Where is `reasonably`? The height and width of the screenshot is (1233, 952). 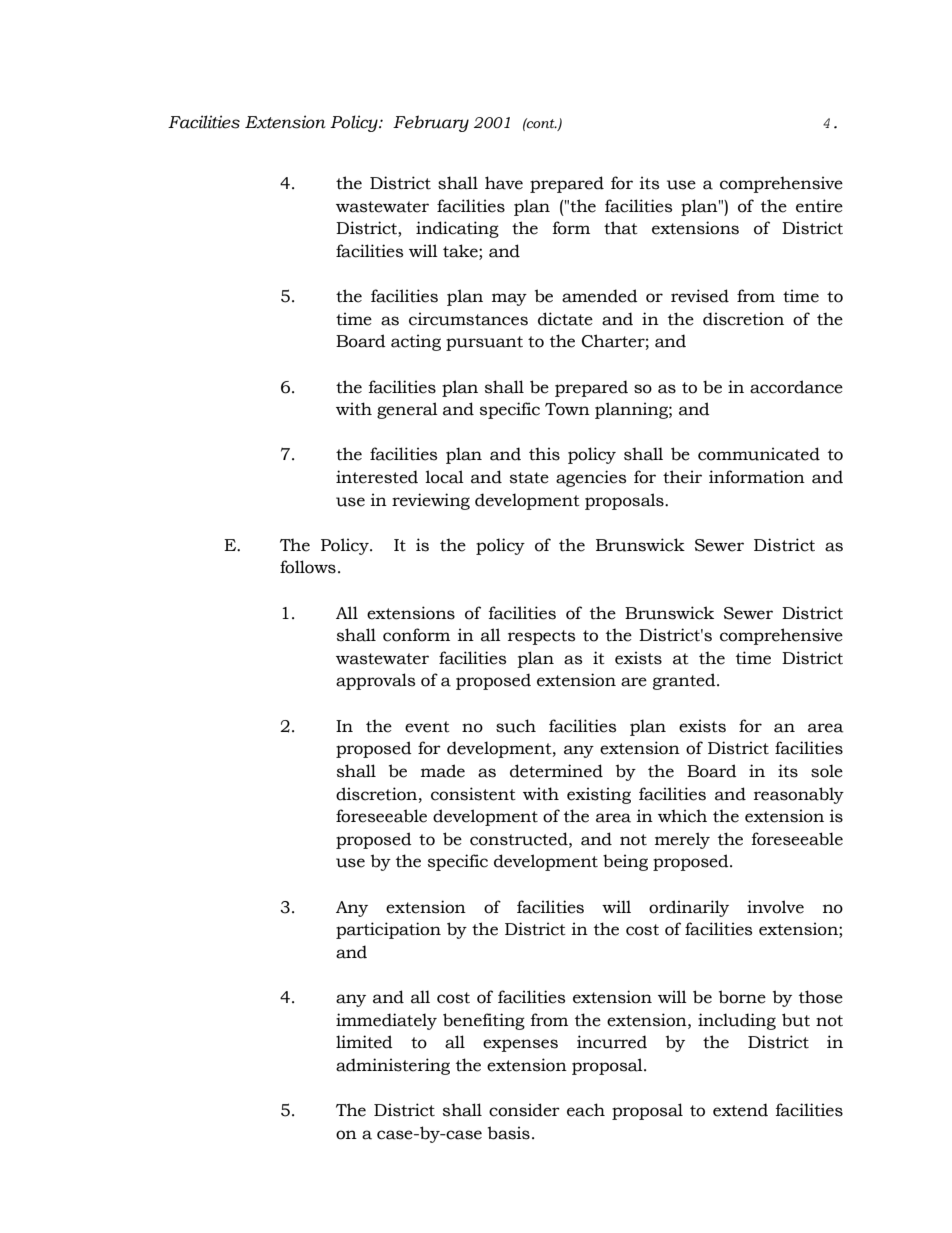
reasonably is located at coordinates (799, 795).
